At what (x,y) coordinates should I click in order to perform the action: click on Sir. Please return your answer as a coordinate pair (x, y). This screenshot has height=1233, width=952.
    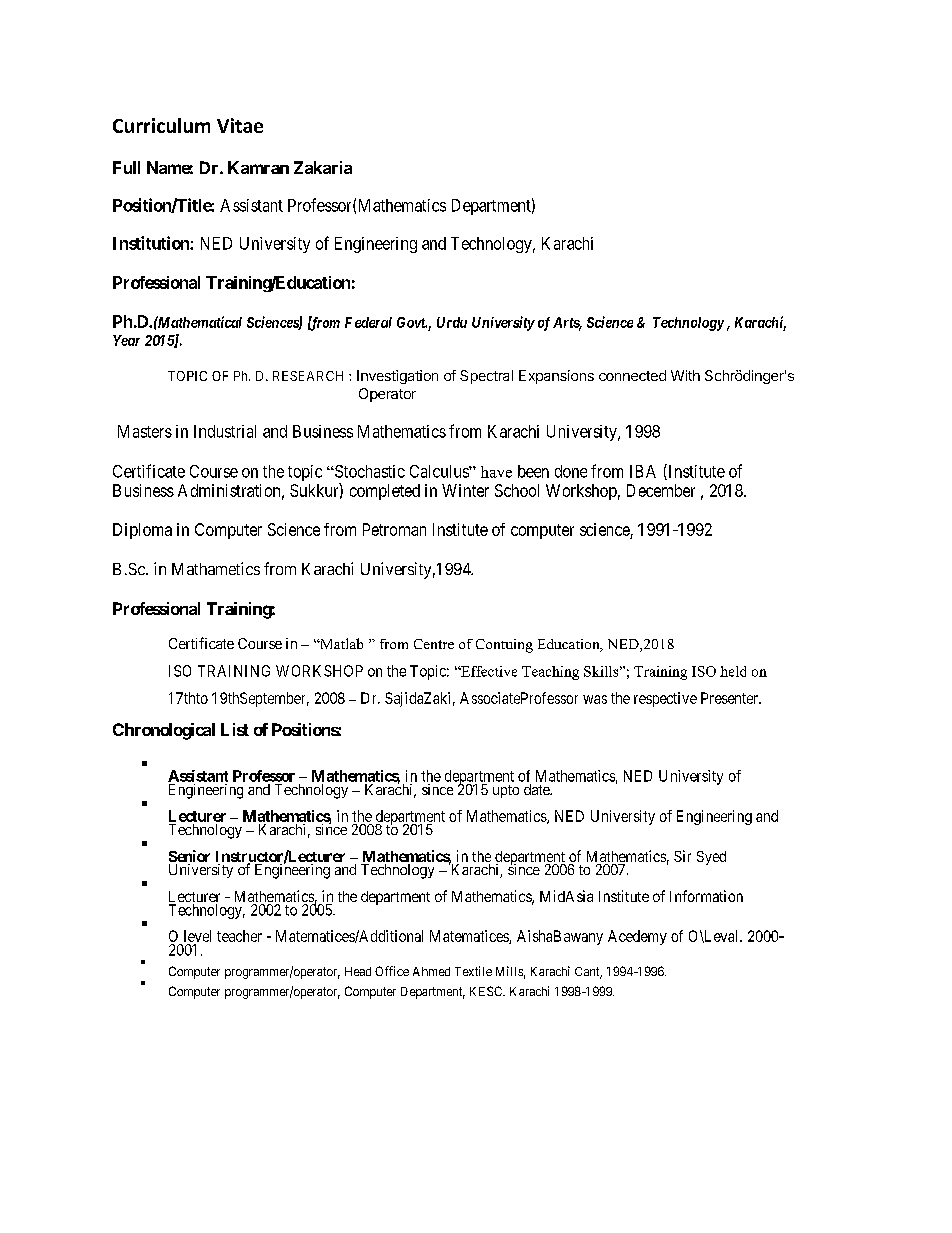
    Looking at the image, I should click on (682, 856).
